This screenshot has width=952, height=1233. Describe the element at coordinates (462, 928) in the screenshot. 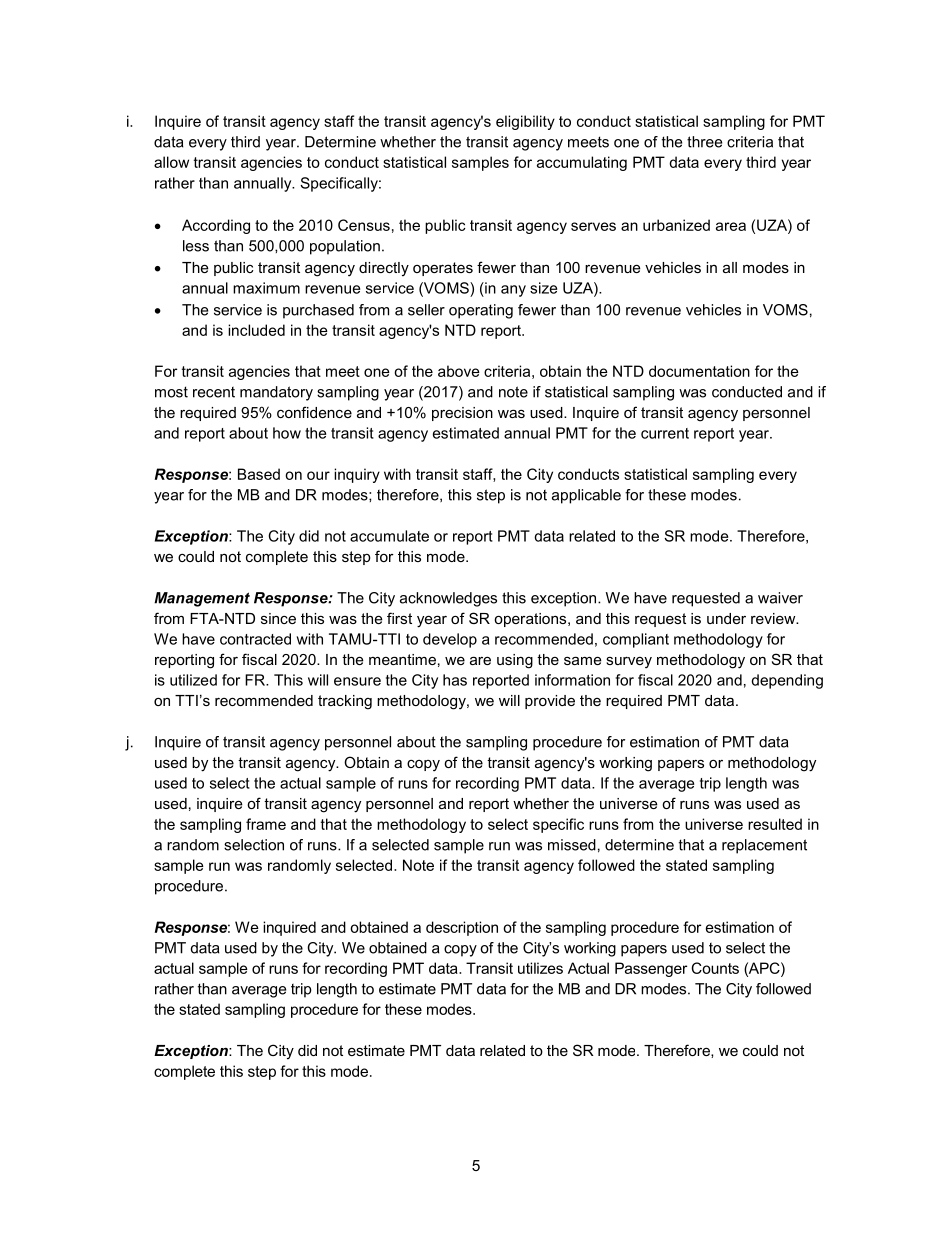

I see `description` at that location.
